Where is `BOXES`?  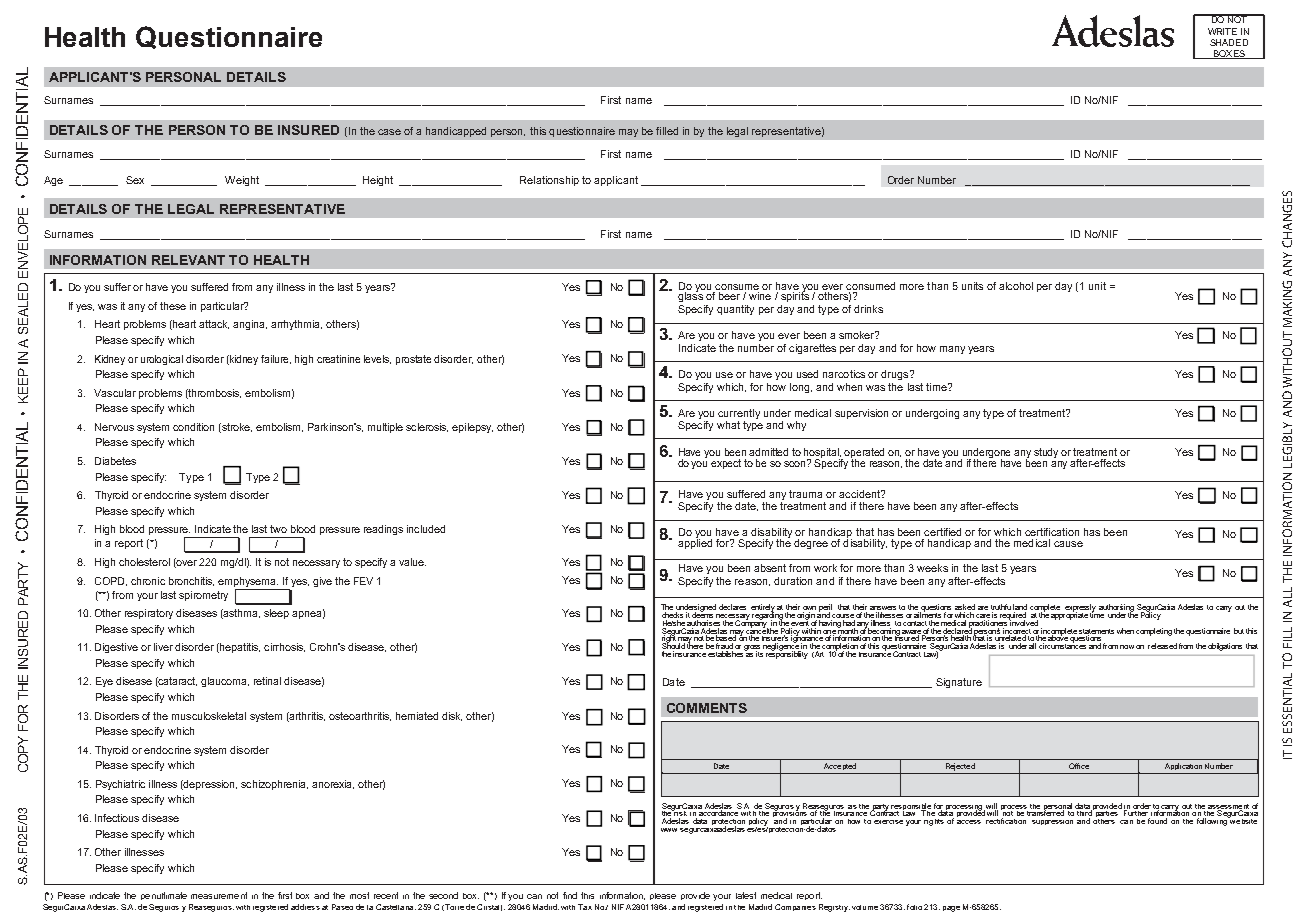 BOXES is located at coordinates (1229, 54).
